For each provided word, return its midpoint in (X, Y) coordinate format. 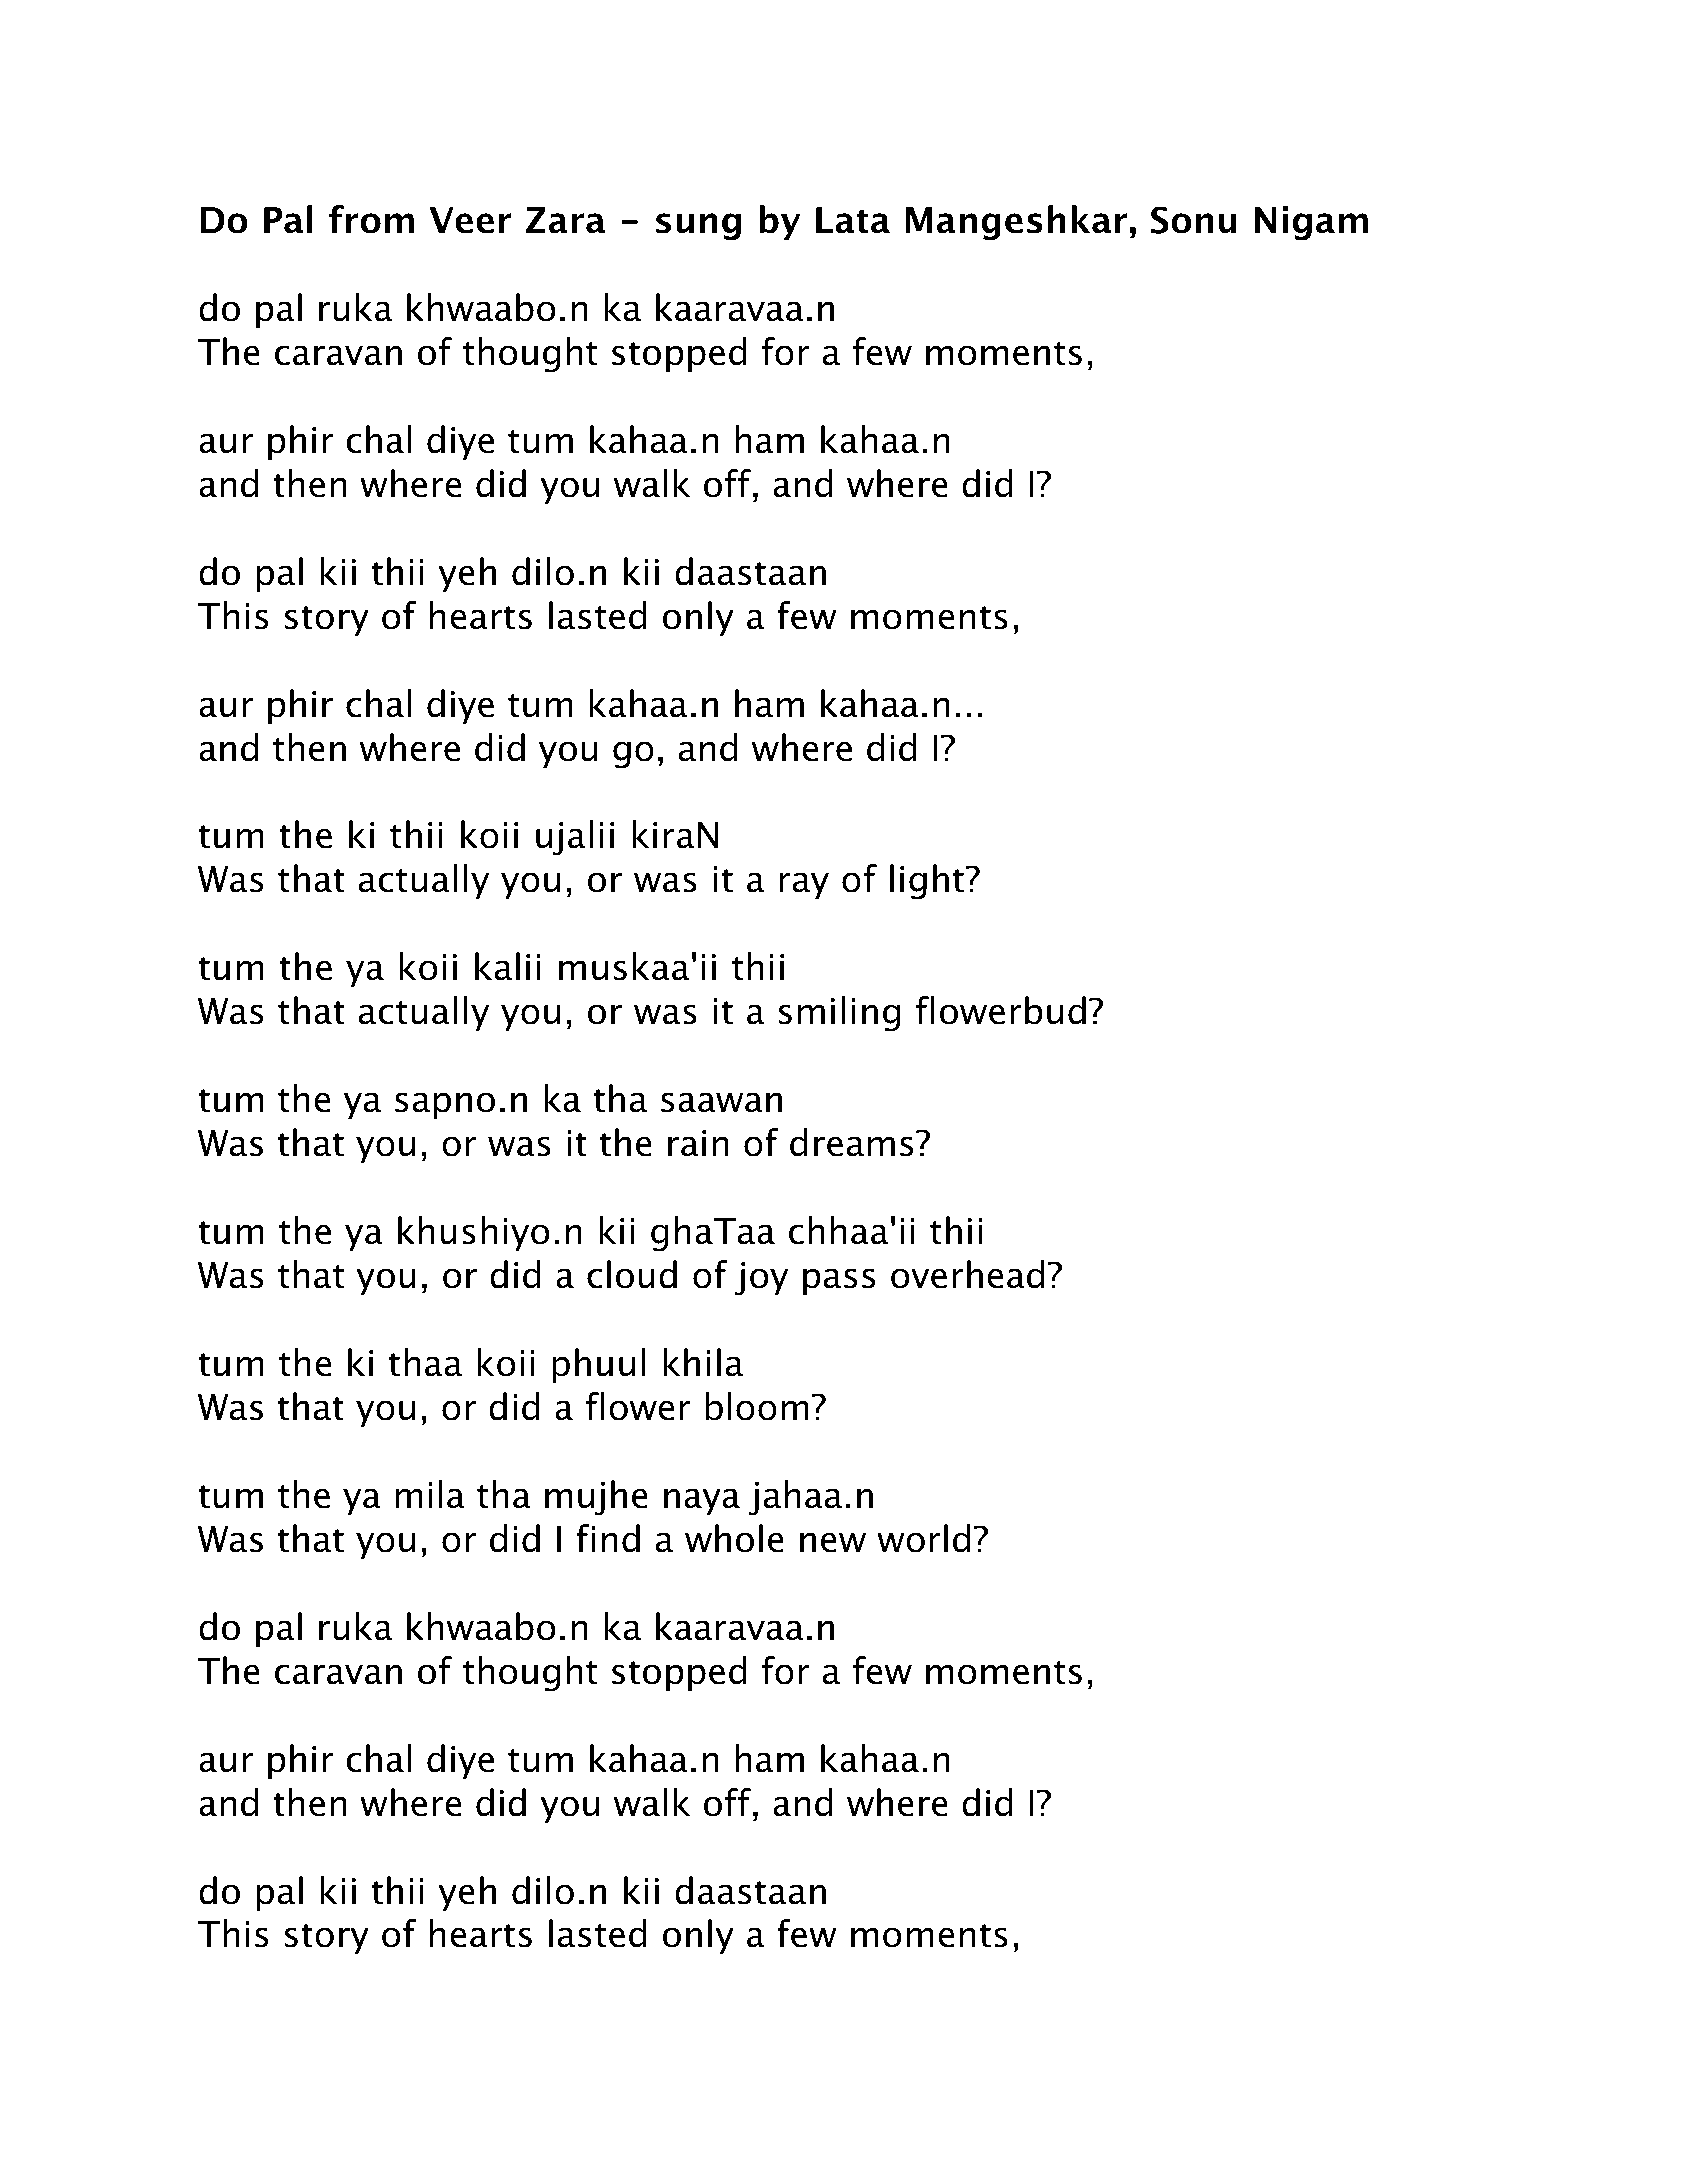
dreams (852, 1142)
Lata (853, 220)
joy (762, 1279)
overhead (967, 1274)
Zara (565, 220)
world (923, 1538)
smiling (839, 1014)
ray (804, 885)
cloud (632, 1274)
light (927, 882)
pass (839, 1281)
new (833, 1542)
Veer (470, 220)
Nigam (1311, 223)
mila (430, 1494)
